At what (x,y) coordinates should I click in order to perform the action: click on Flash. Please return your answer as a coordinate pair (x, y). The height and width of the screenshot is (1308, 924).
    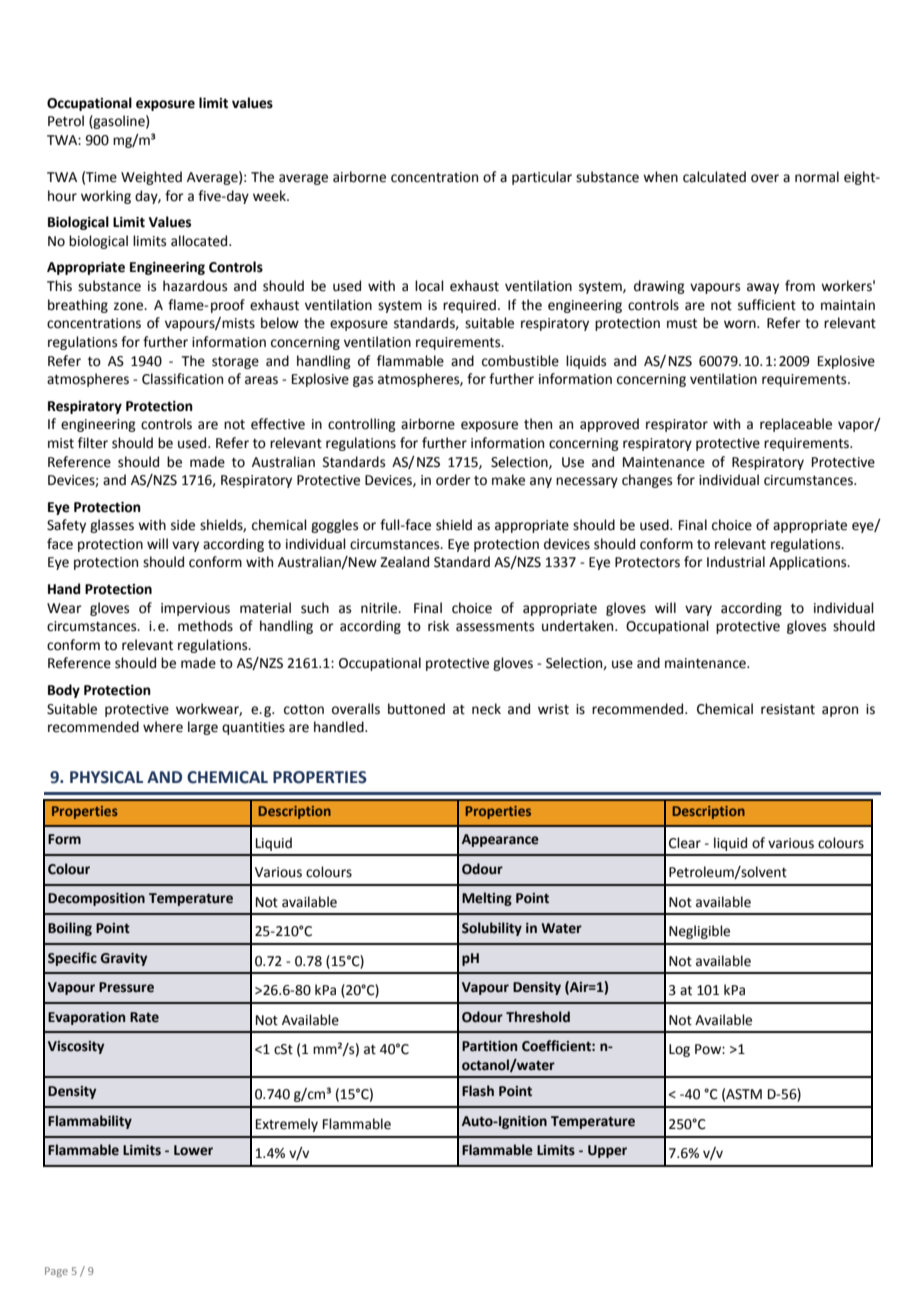
    Looking at the image, I should click on (478, 1091).
